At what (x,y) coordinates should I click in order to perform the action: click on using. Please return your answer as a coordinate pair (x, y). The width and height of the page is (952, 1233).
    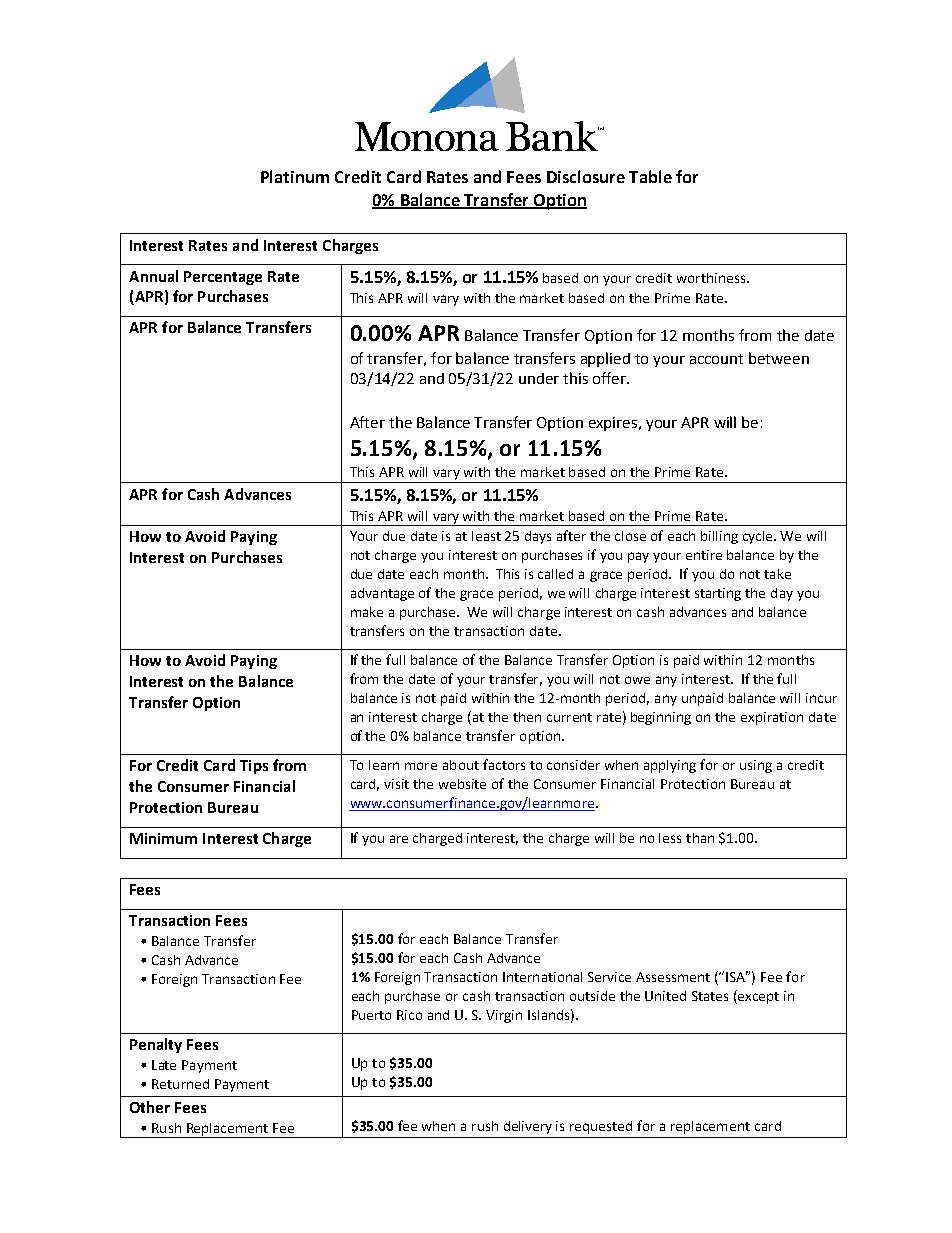
    Looking at the image, I should click on (756, 766).
